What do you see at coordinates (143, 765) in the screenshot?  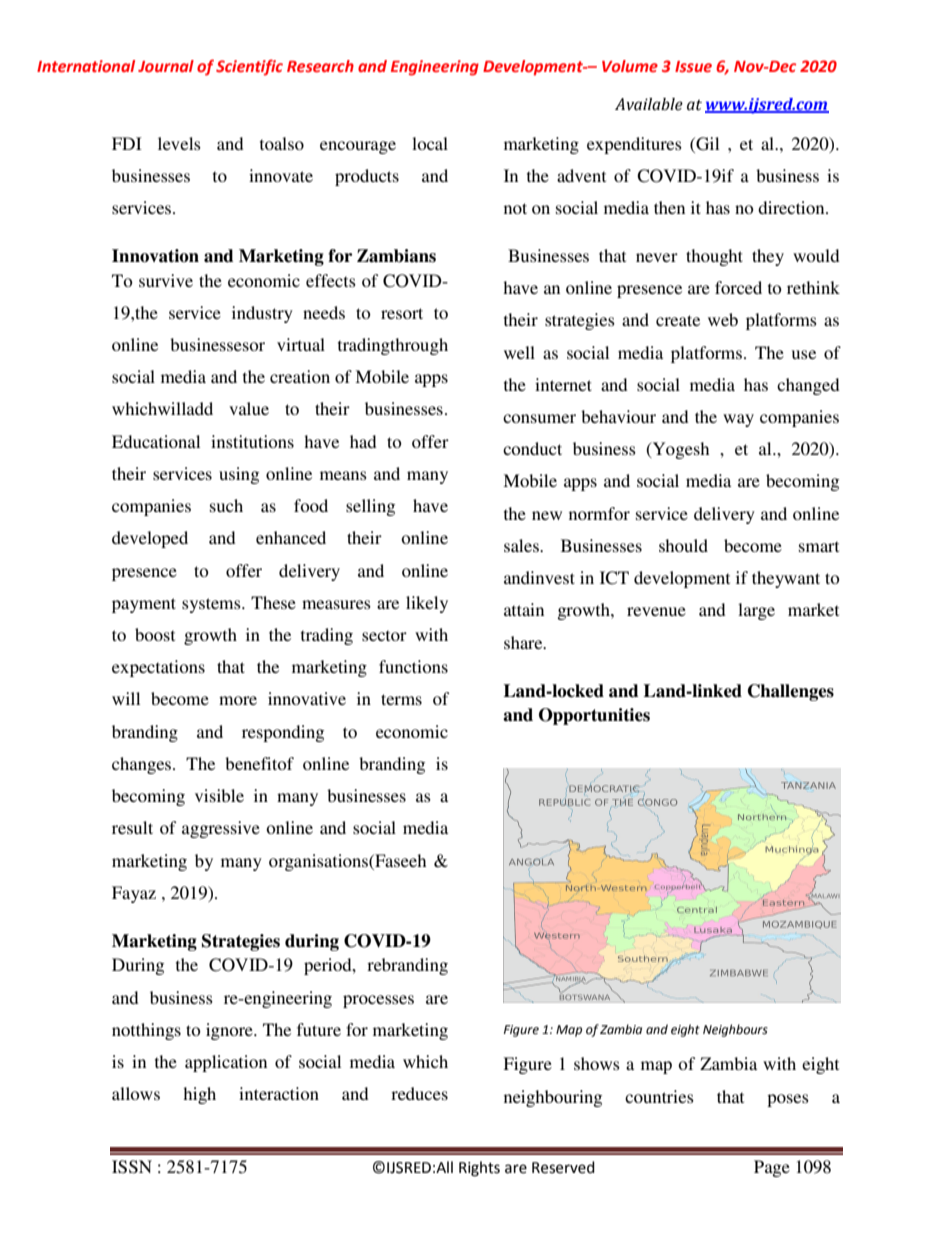 I see `changes` at bounding box center [143, 765].
